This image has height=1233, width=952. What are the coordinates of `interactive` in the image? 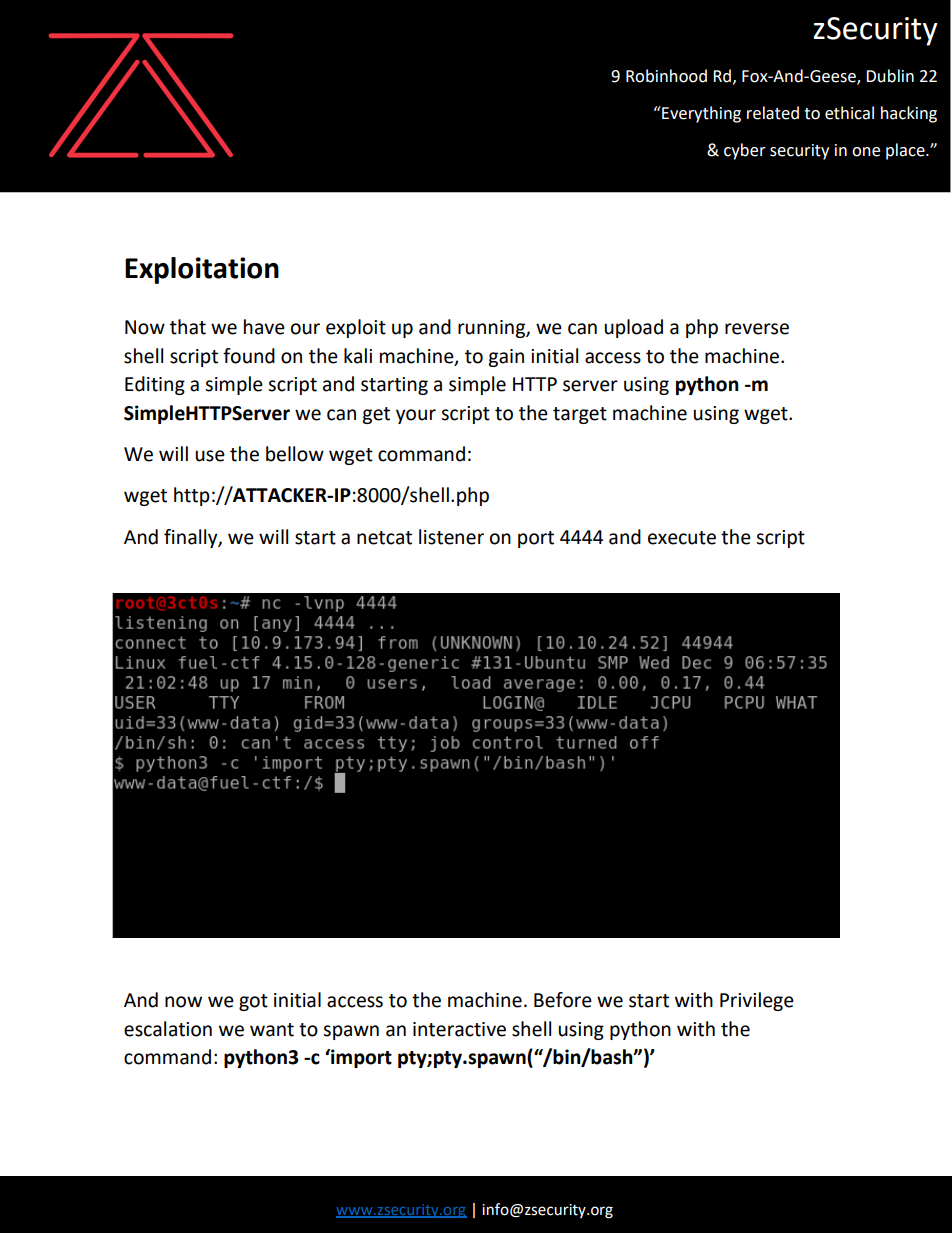 It's located at (459, 1029).
